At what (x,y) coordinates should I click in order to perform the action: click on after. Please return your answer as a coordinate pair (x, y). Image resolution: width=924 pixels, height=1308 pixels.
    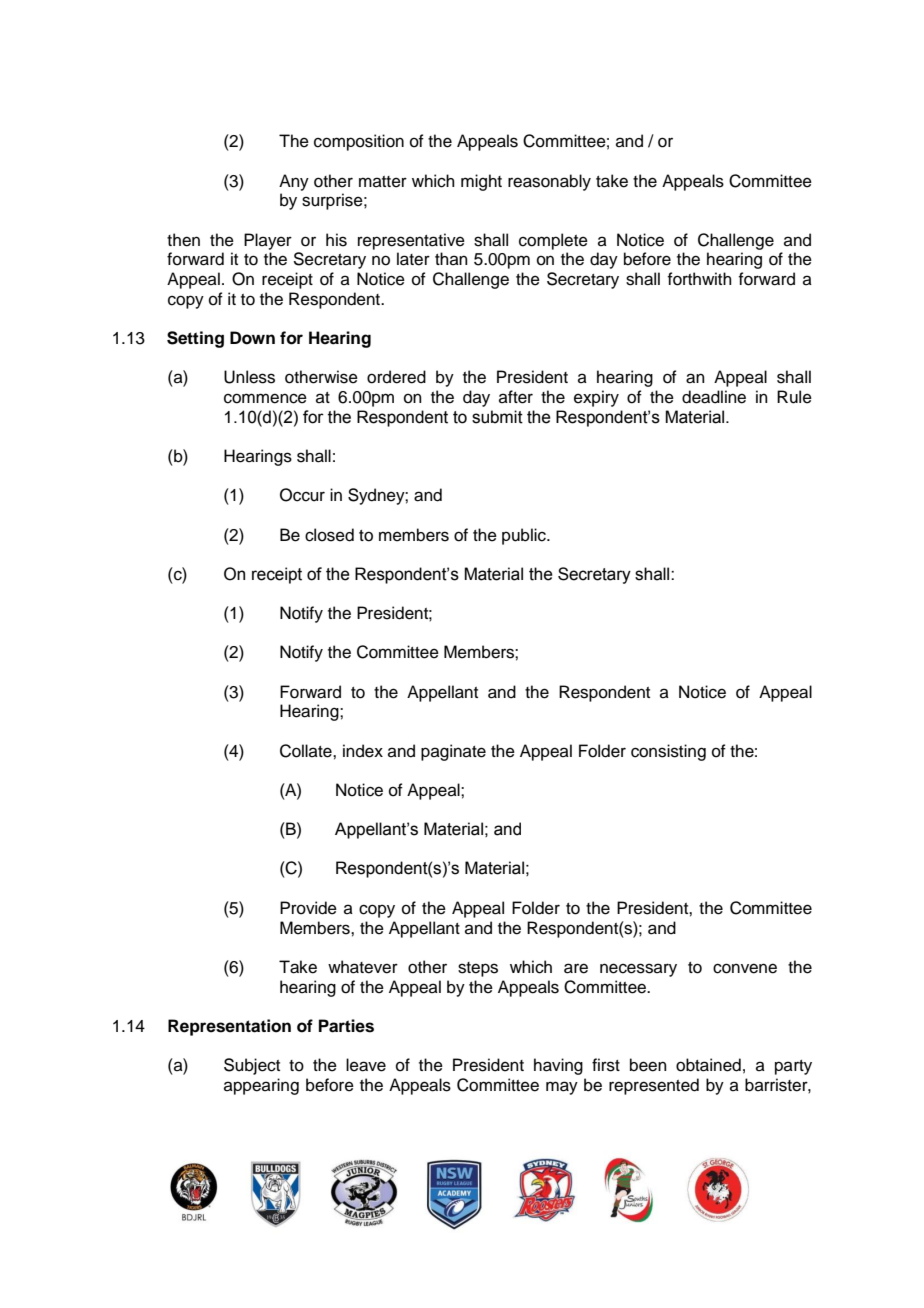
    Looking at the image, I should click on (516, 397).
